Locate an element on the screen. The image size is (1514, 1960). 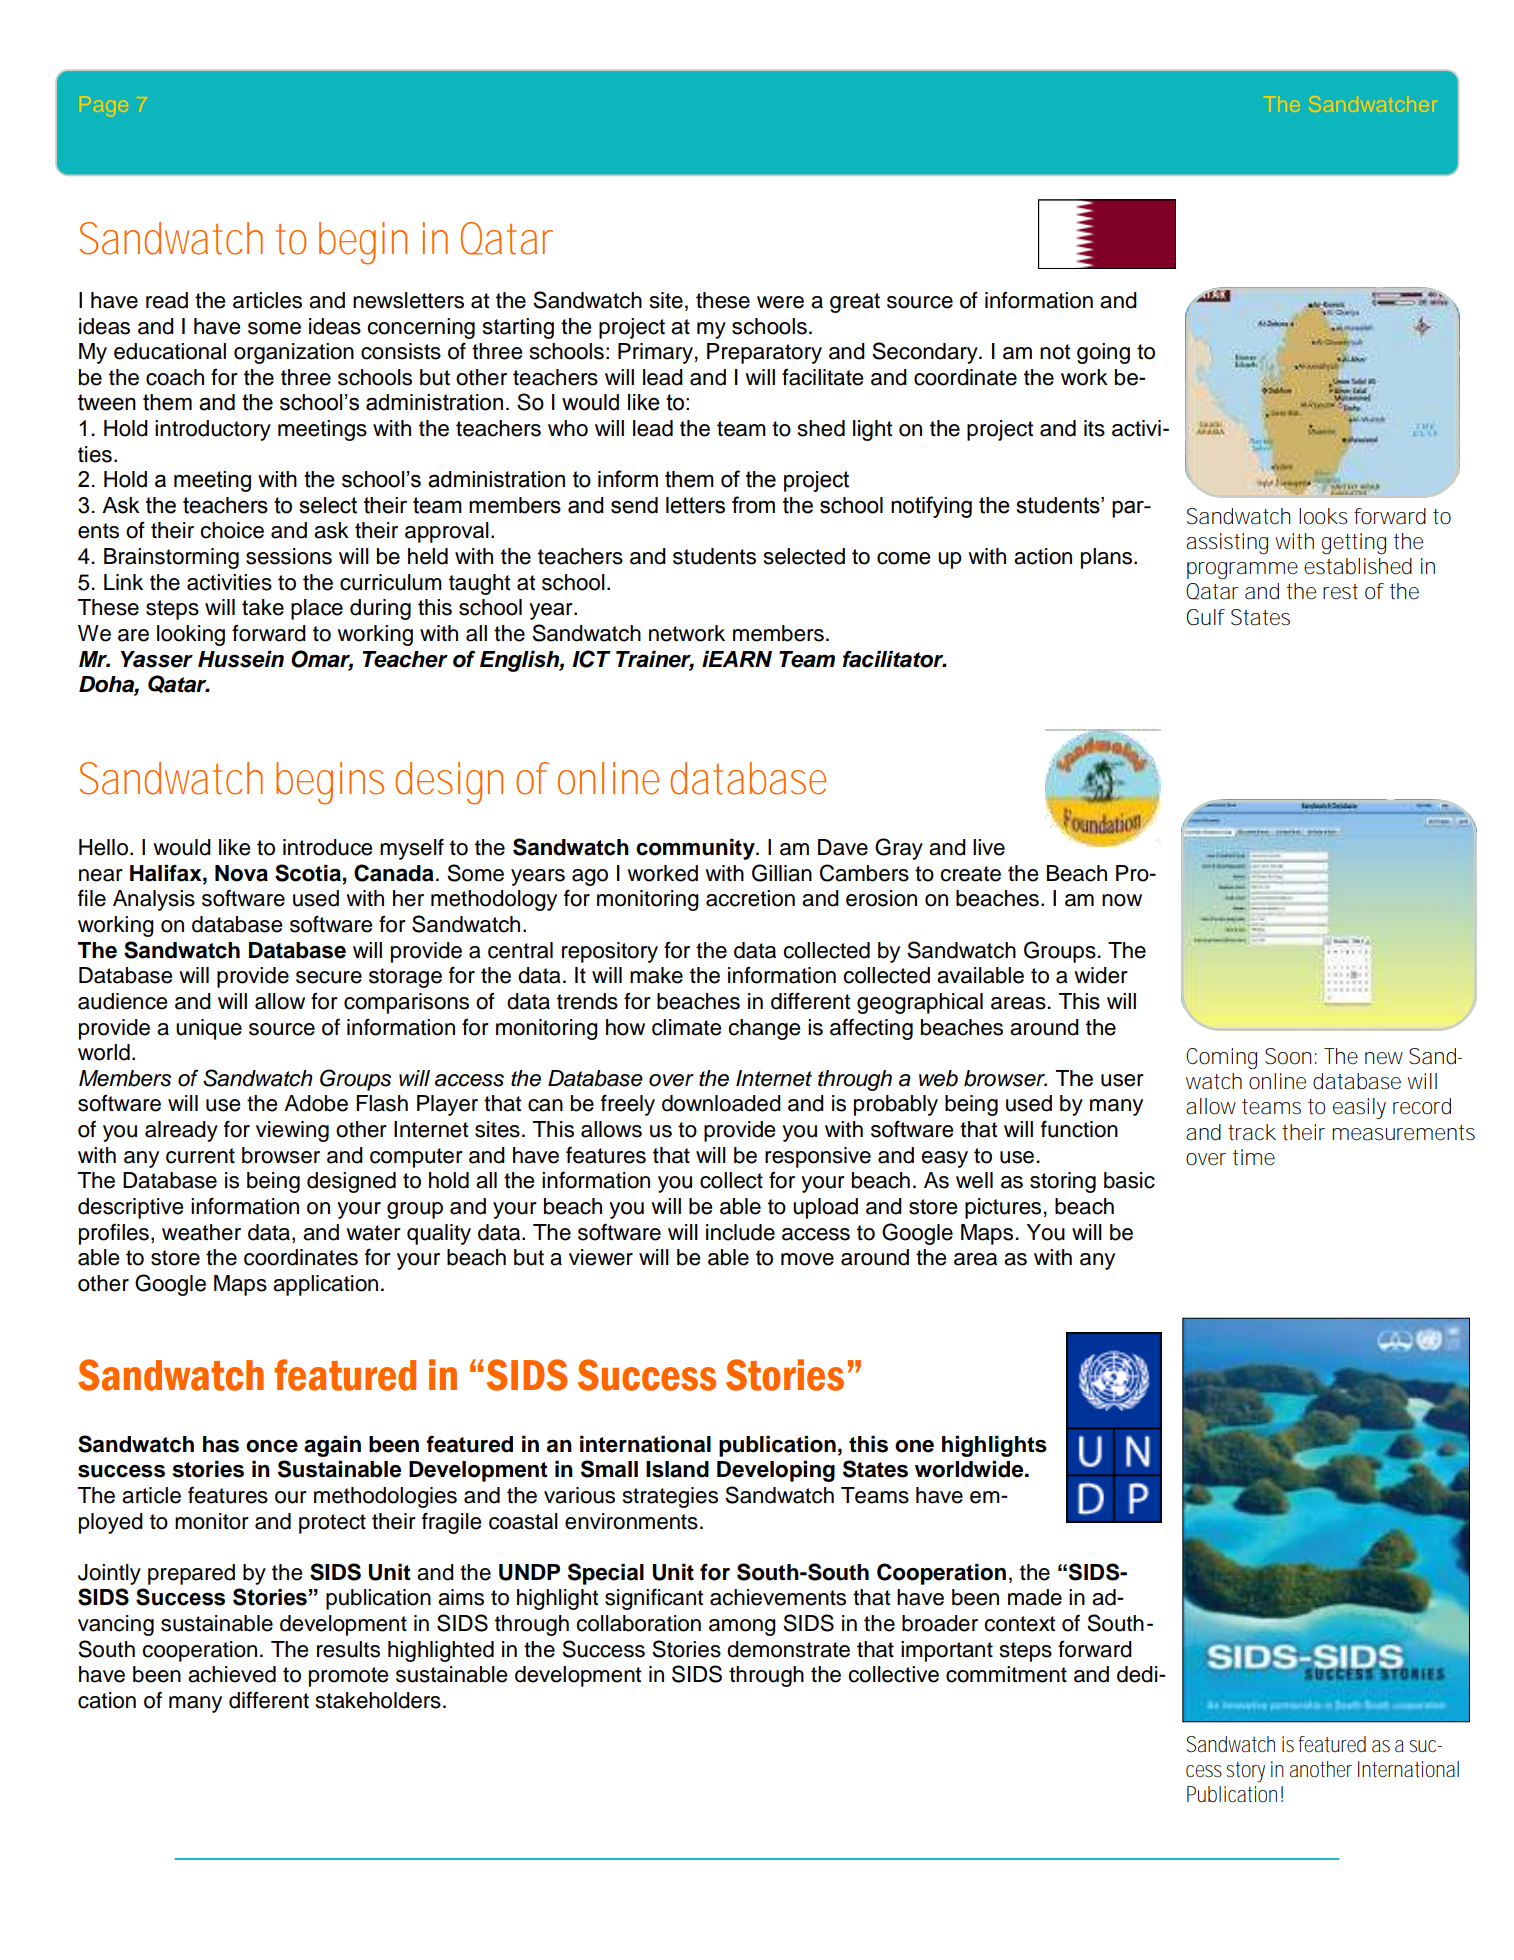
has is located at coordinates (221, 1444).
